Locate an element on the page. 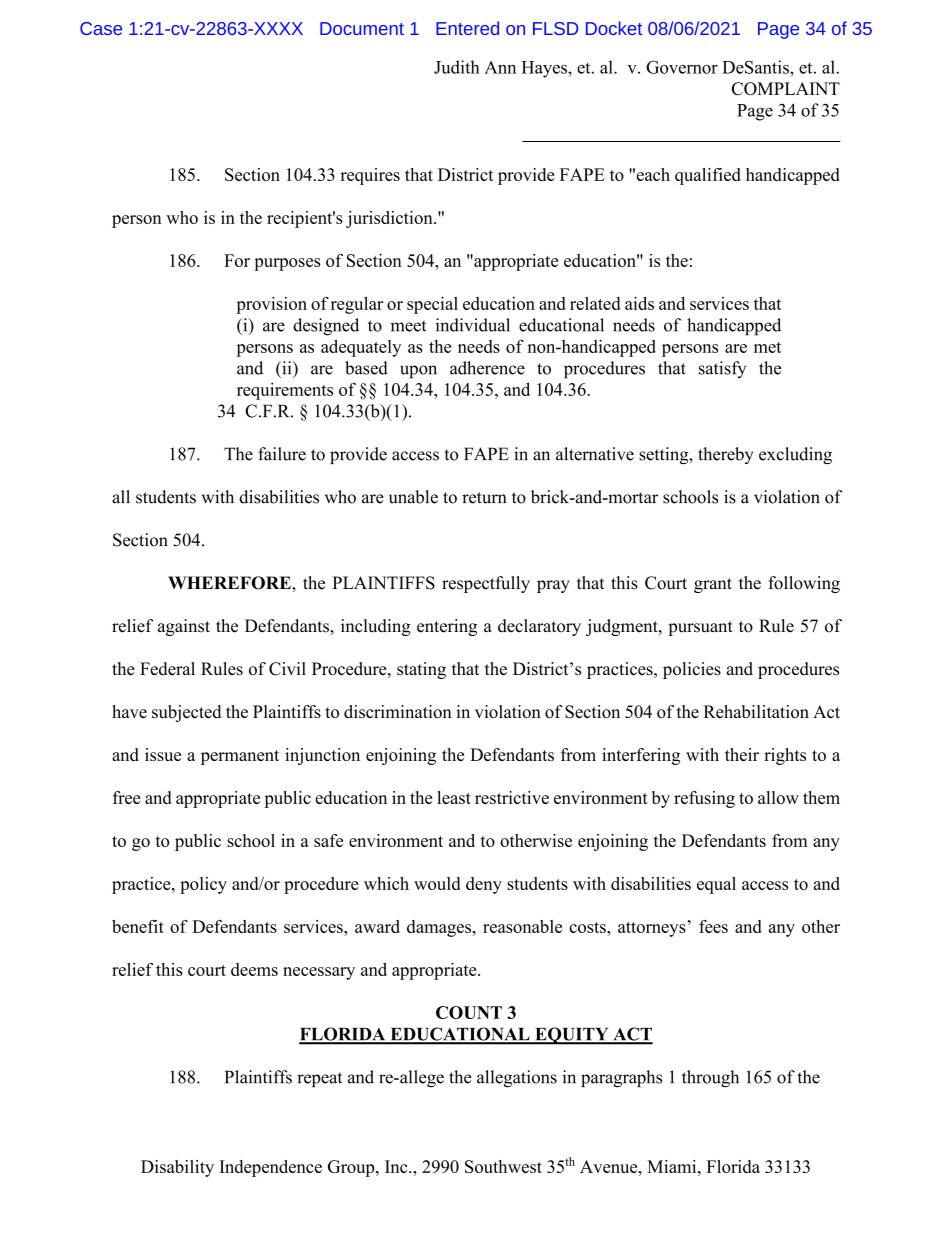 The image size is (952, 1233). Disability is located at coordinates (177, 1168).
